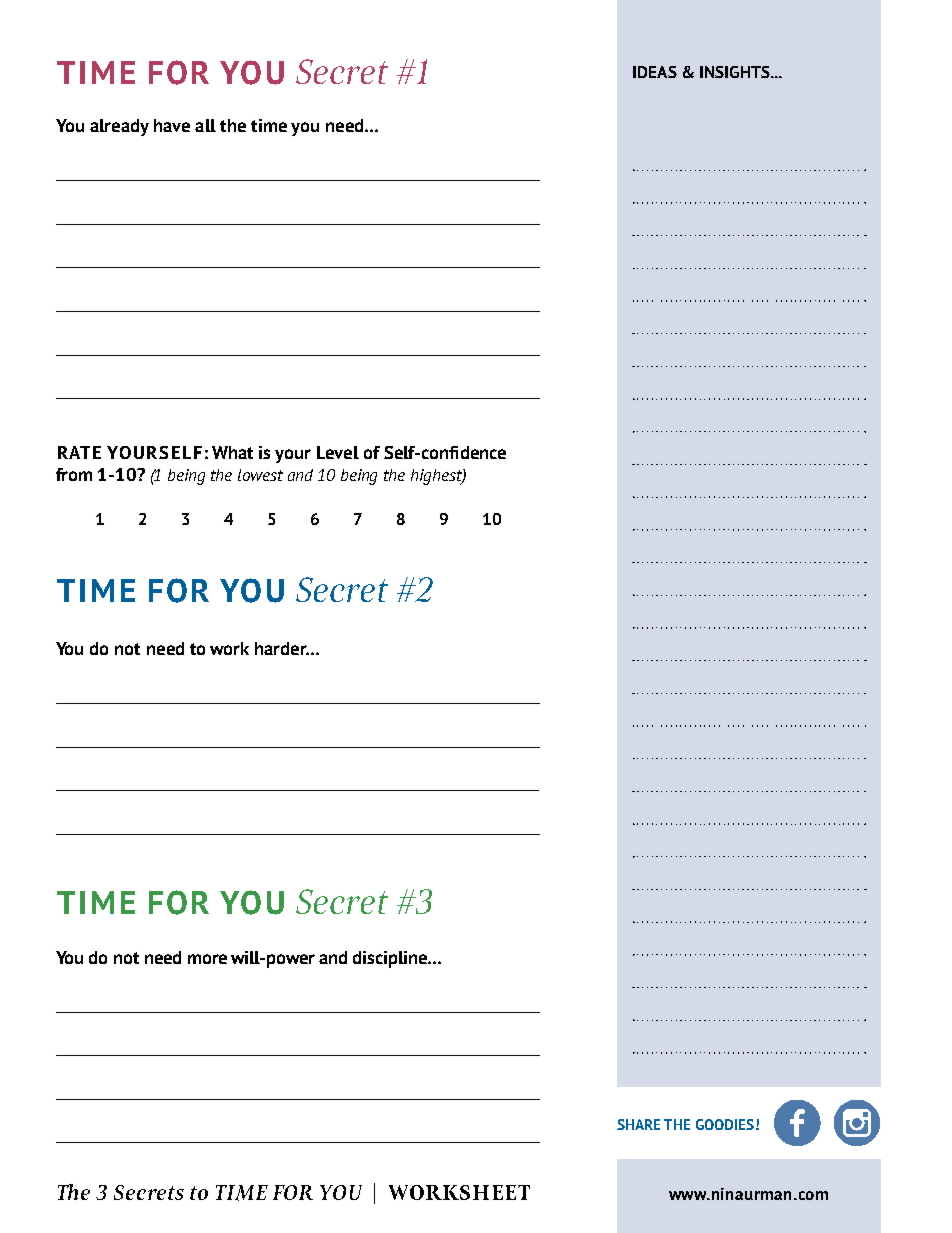  Describe the element at coordinates (391, 959) in the document. I see `discipline` at that location.
